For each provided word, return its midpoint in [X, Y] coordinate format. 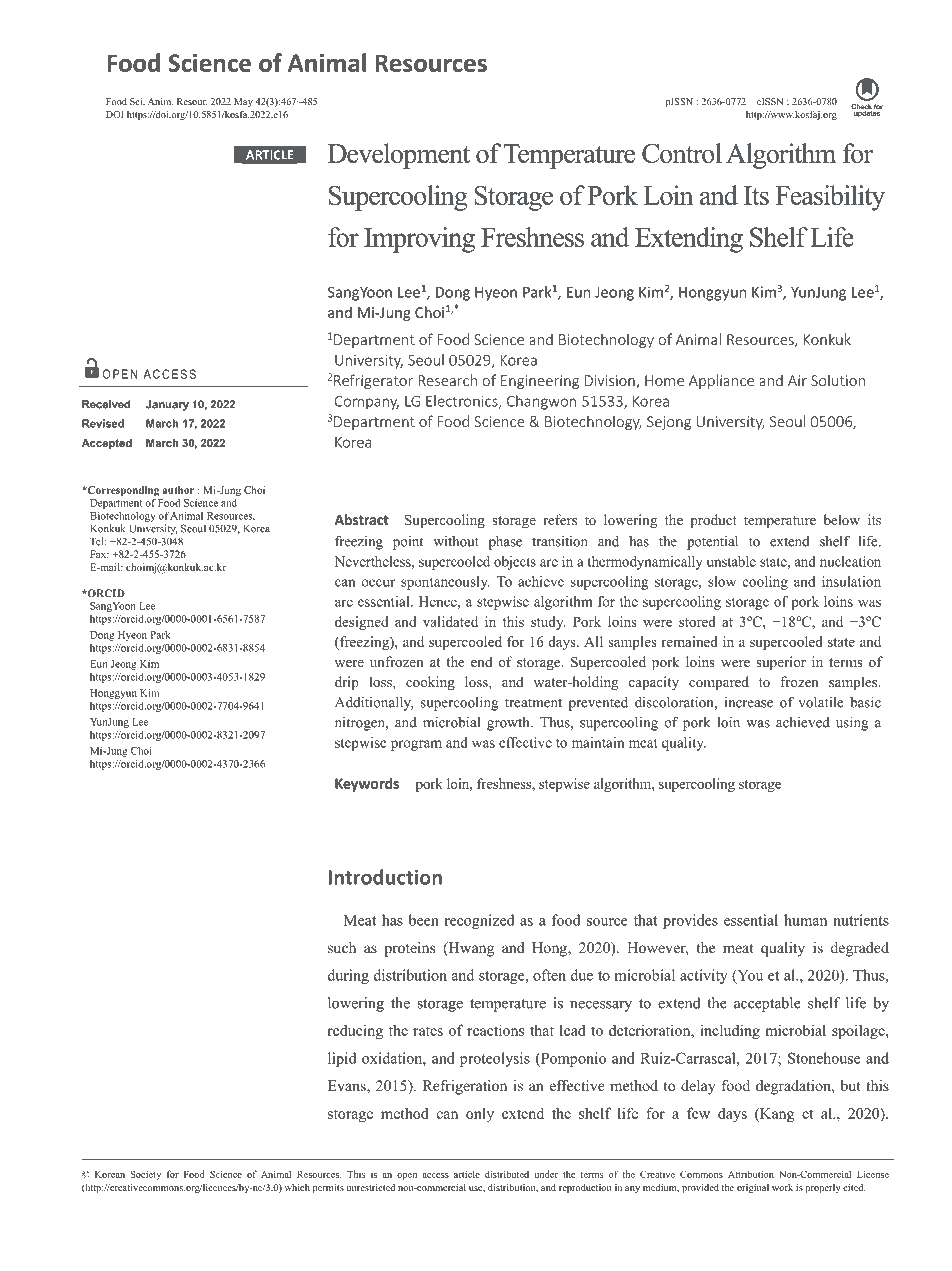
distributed [507, 1174]
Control [682, 153]
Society [145, 1175]
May [243, 102]
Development [399, 156]
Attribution [751, 1174]
